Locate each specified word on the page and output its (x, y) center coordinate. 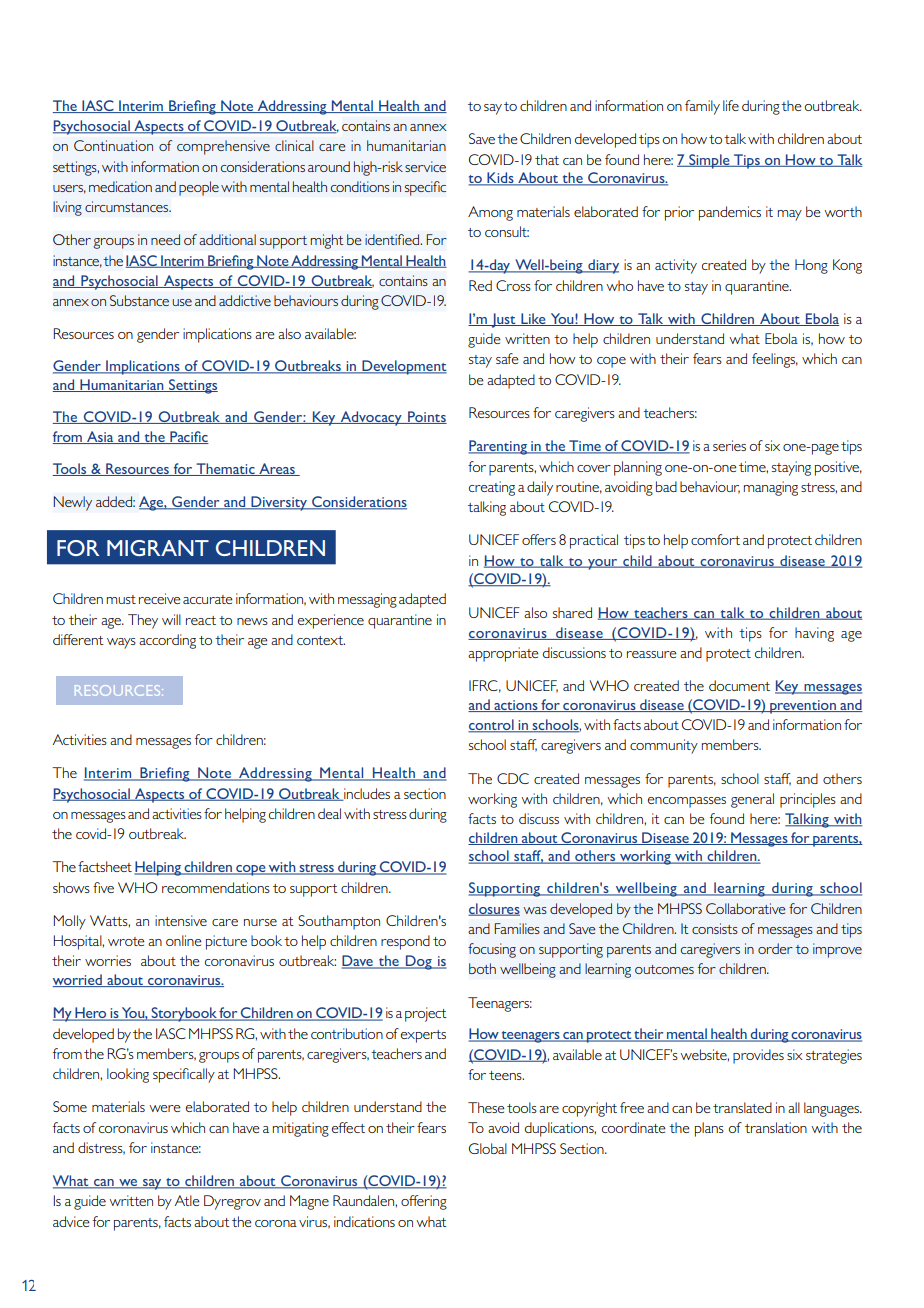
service (425, 166)
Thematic (225, 469)
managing (771, 488)
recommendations (216, 887)
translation (776, 1127)
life (731, 105)
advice (71, 1221)
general (752, 800)
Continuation (113, 145)
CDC (513, 778)
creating (492, 488)
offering (424, 1202)
